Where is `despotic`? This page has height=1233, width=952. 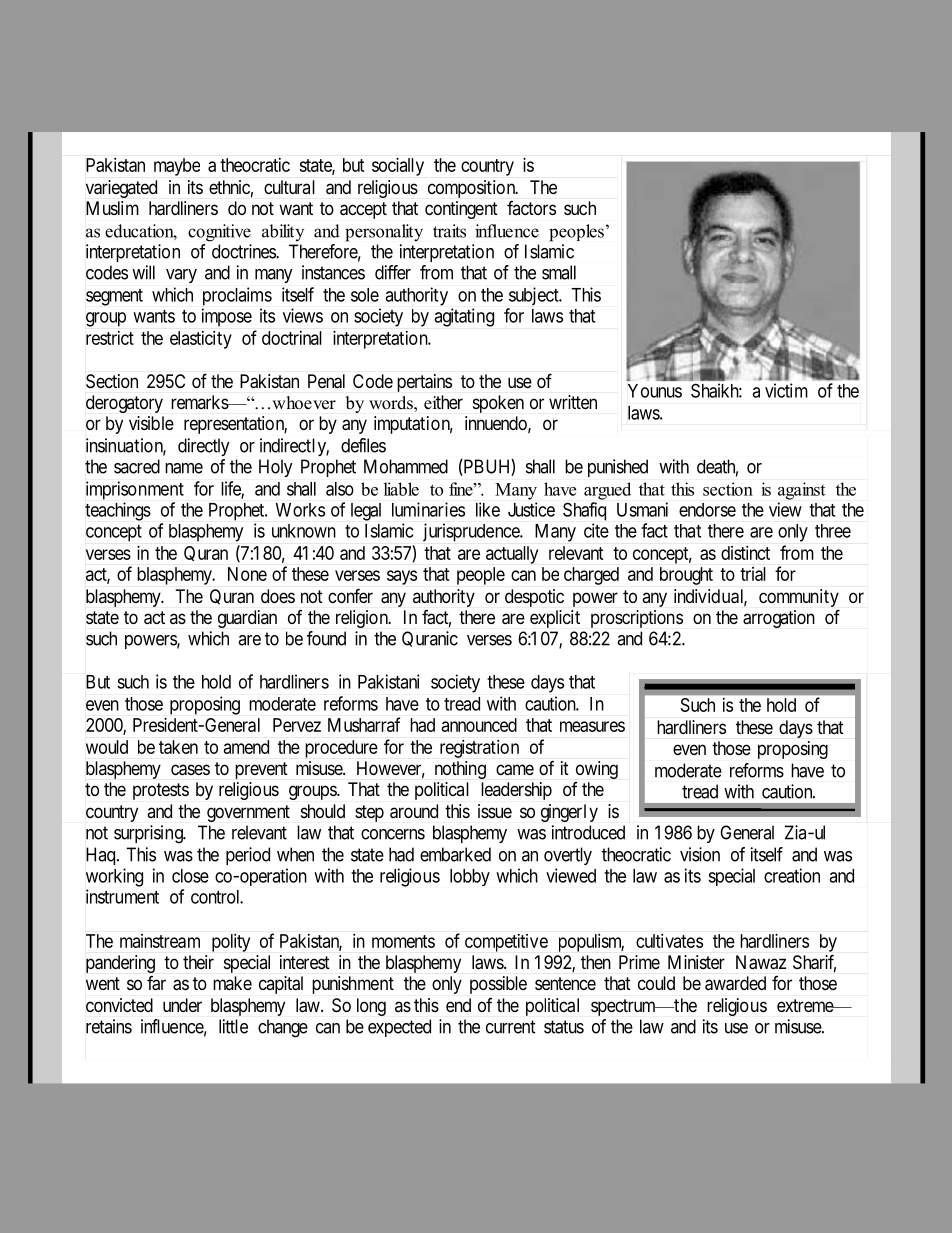 despotic is located at coordinates (534, 598).
